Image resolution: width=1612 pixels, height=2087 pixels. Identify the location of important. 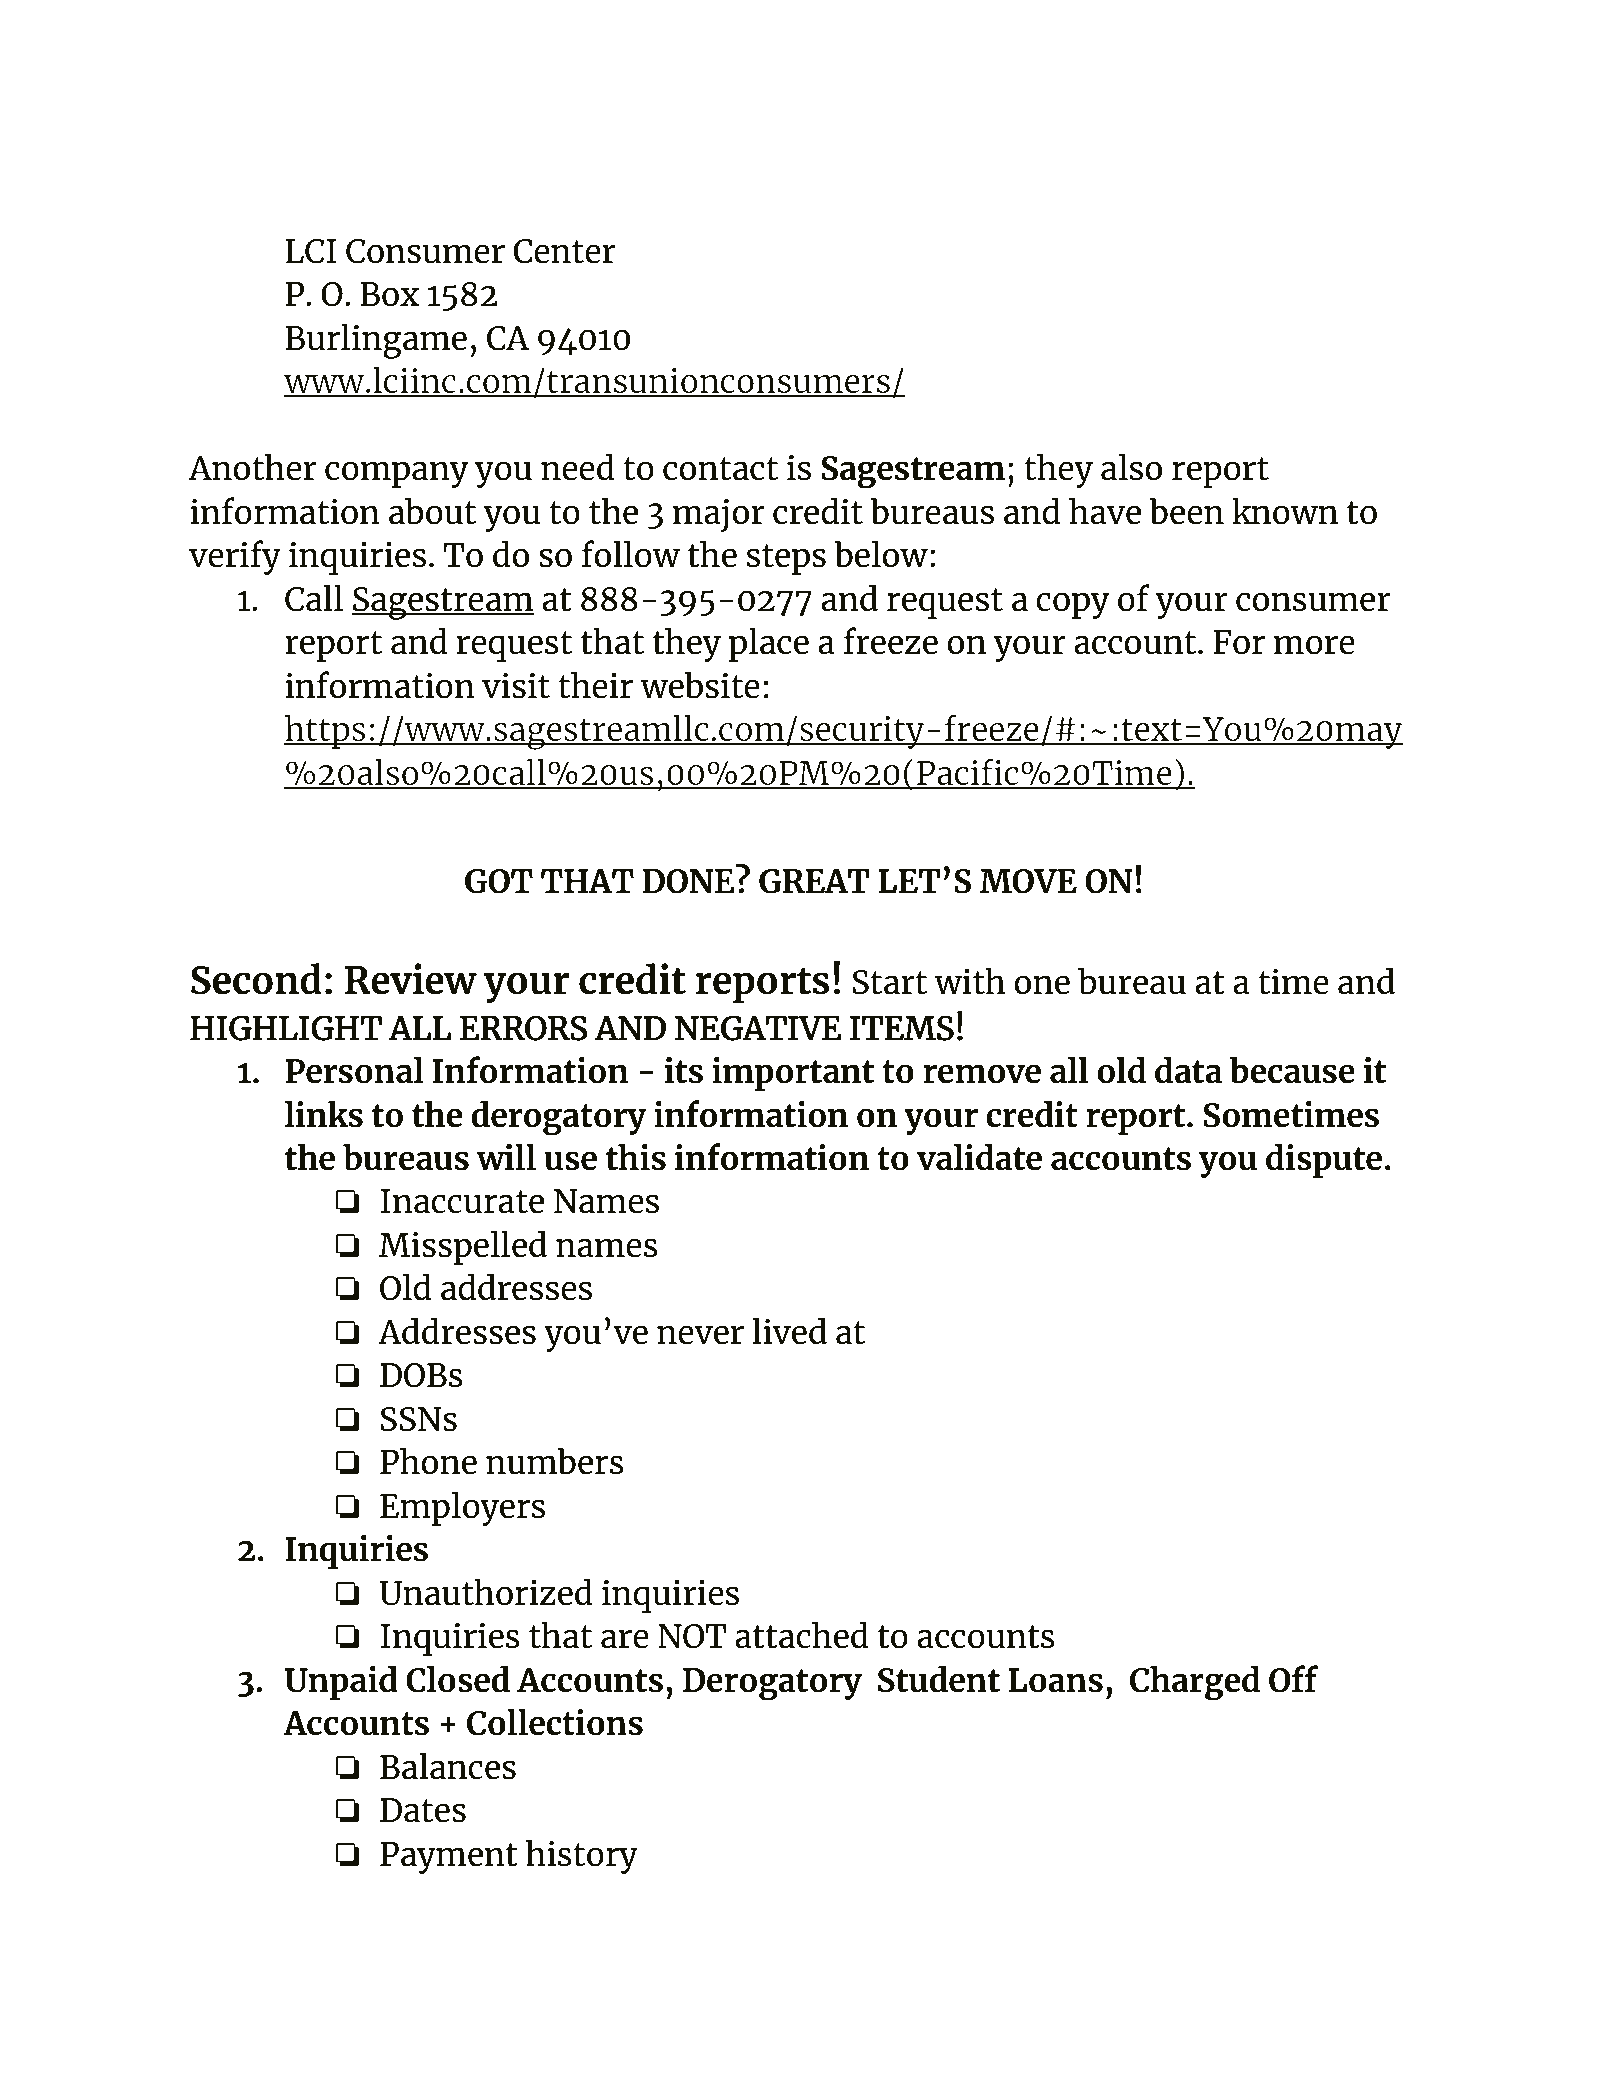
(793, 1074).
